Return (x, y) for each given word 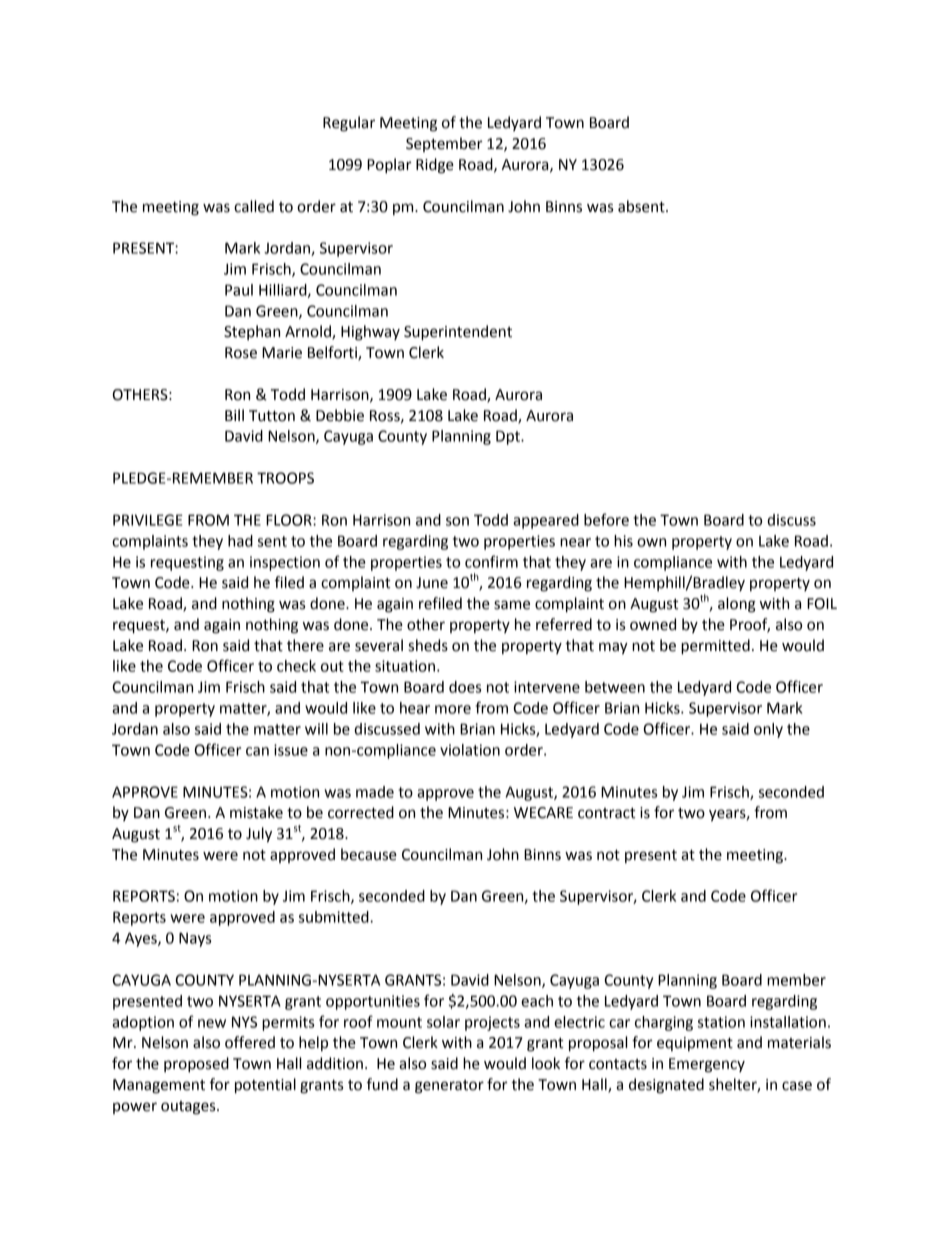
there (305, 645)
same (512, 605)
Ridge (435, 166)
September (444, 144)
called (254, 206)
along (737, 605)
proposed (196, 1065)
